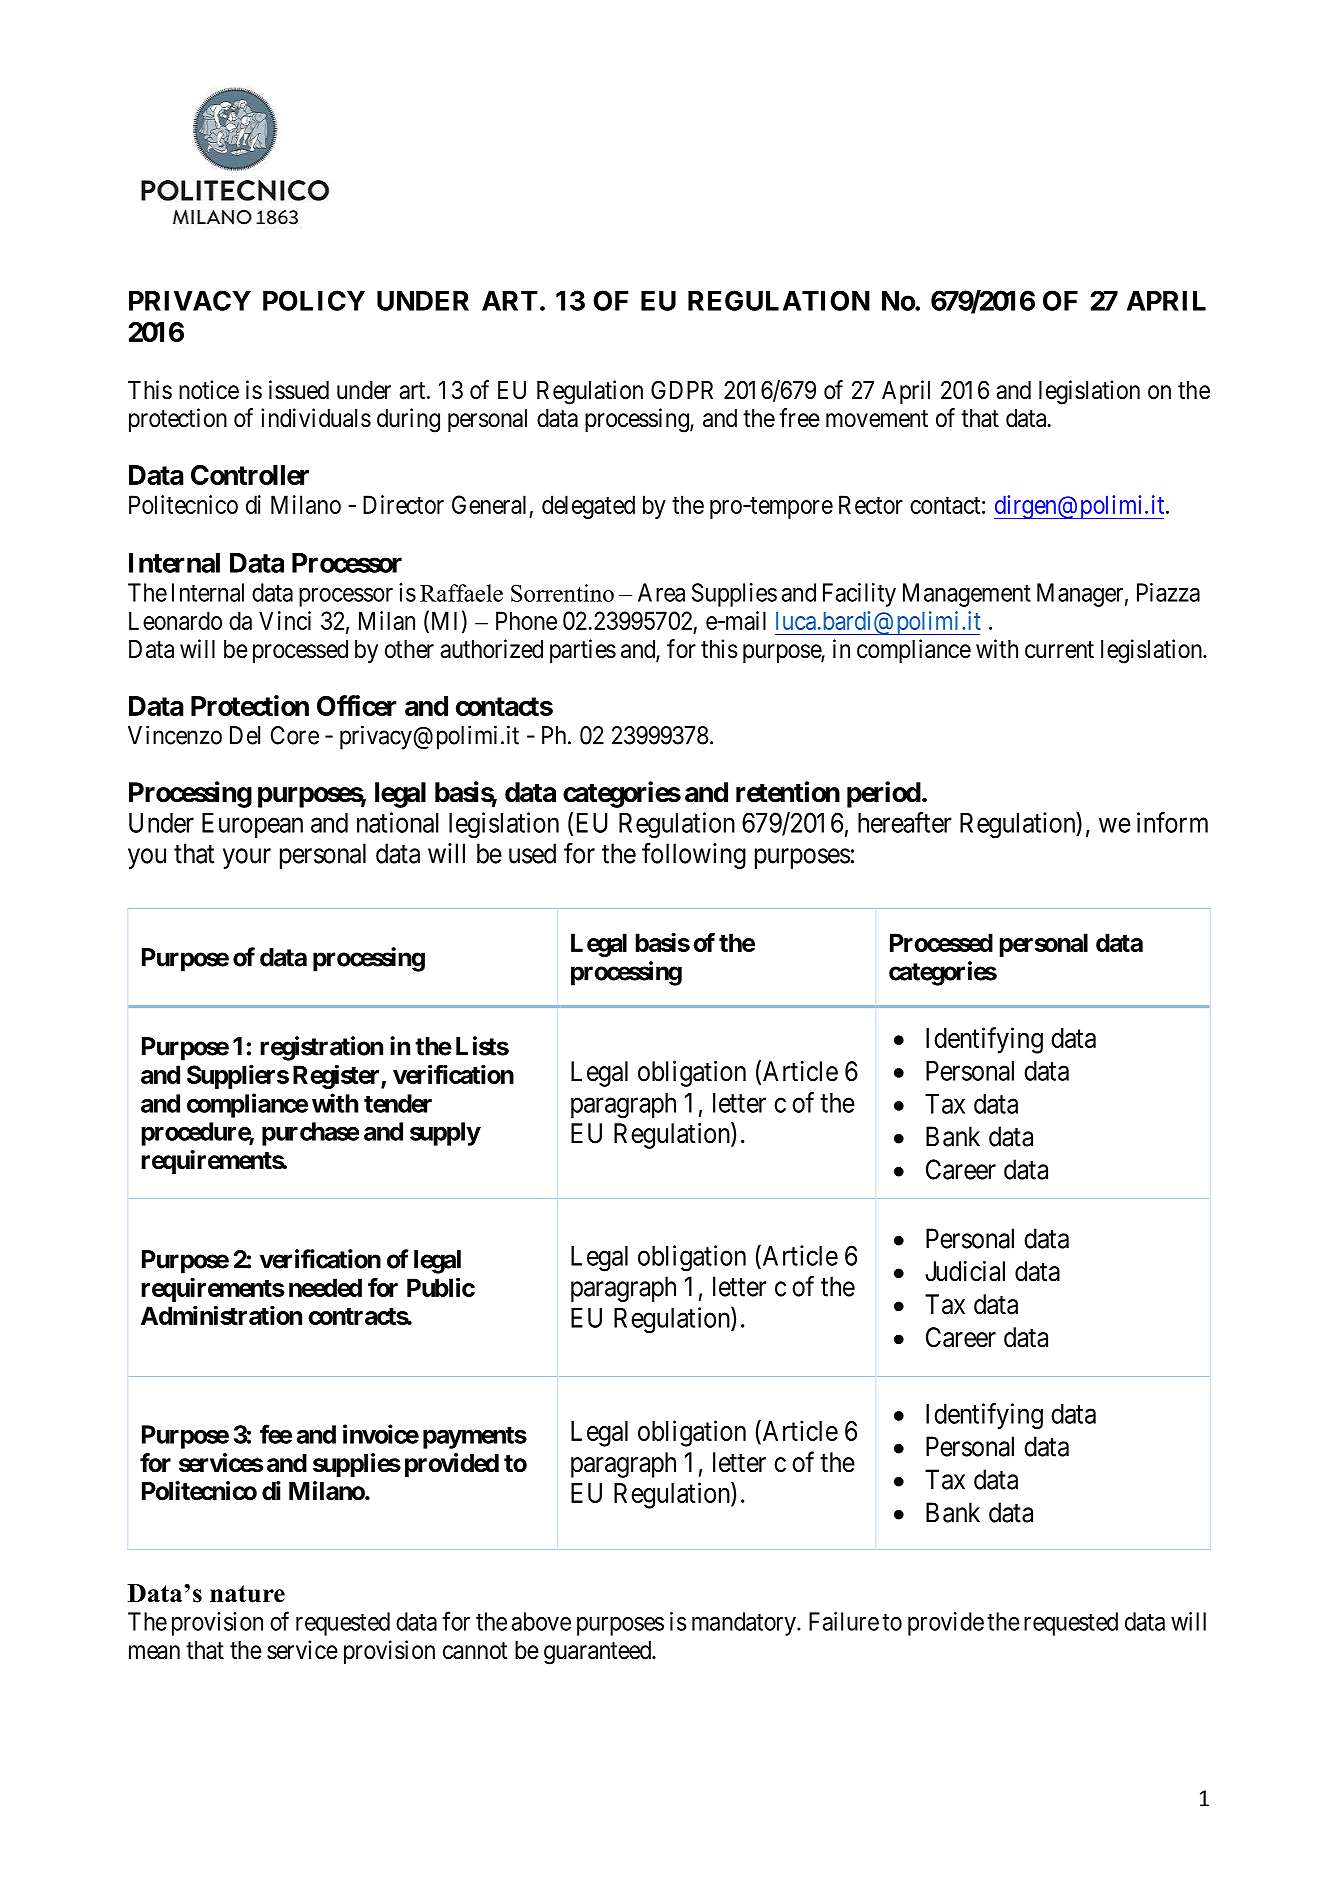 This screenshot has height=1891, width=1337. I want to click on Vinci, so click(285, 620).
